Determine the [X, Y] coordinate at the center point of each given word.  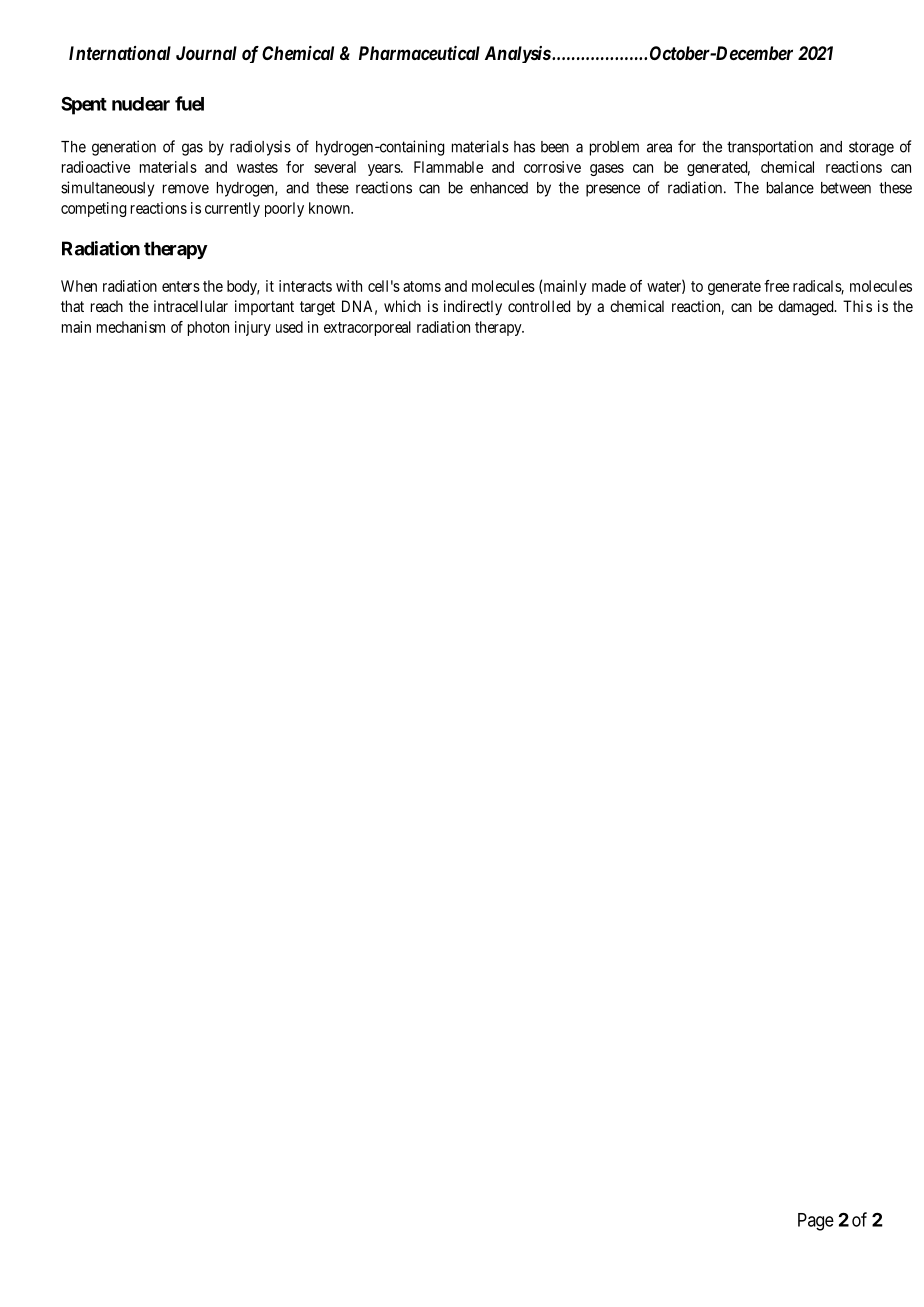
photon [208, 328]
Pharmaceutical [419, 53]
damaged [807, 308]
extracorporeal [367, 328]
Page [816, 1222]
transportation [770, 148]
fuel [189, 103]
